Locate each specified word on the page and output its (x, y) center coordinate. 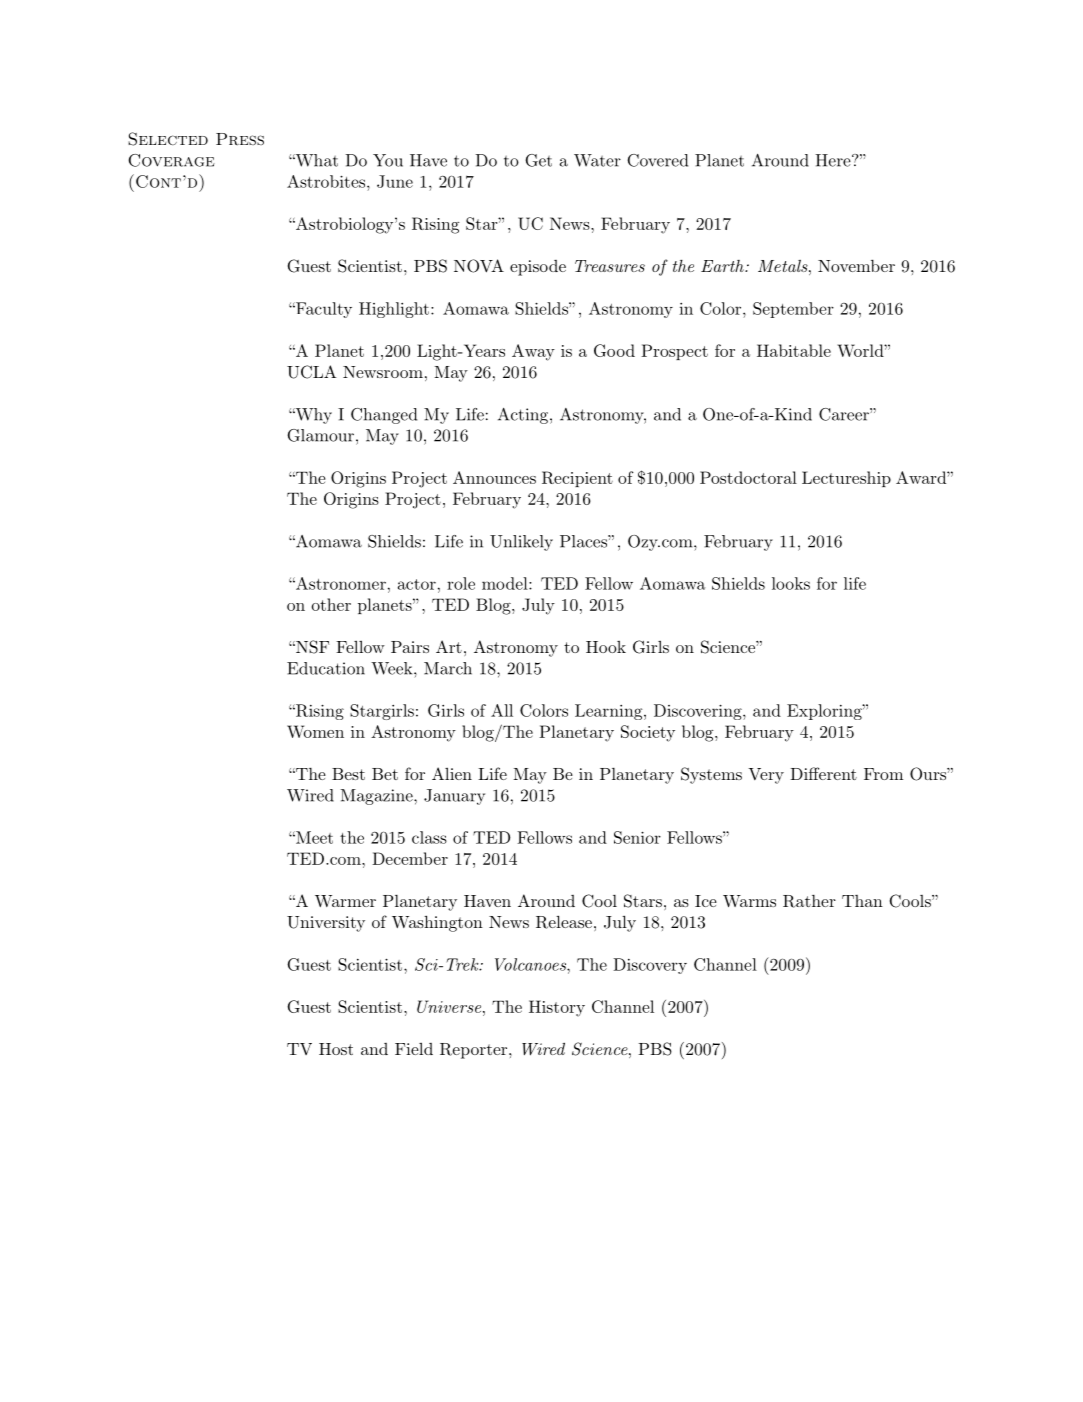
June (395, 181)
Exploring (825, 712)
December (410, 858)
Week (393, 668)
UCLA (312, 372)
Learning (608, 712)
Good (614, 350)
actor (417, 584)
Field (414, 1049)
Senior (637, 837)
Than (862, 901)
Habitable (794, 350)
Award (922, 477)
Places (584, 541)
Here (833, 160)
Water (597, 160)
